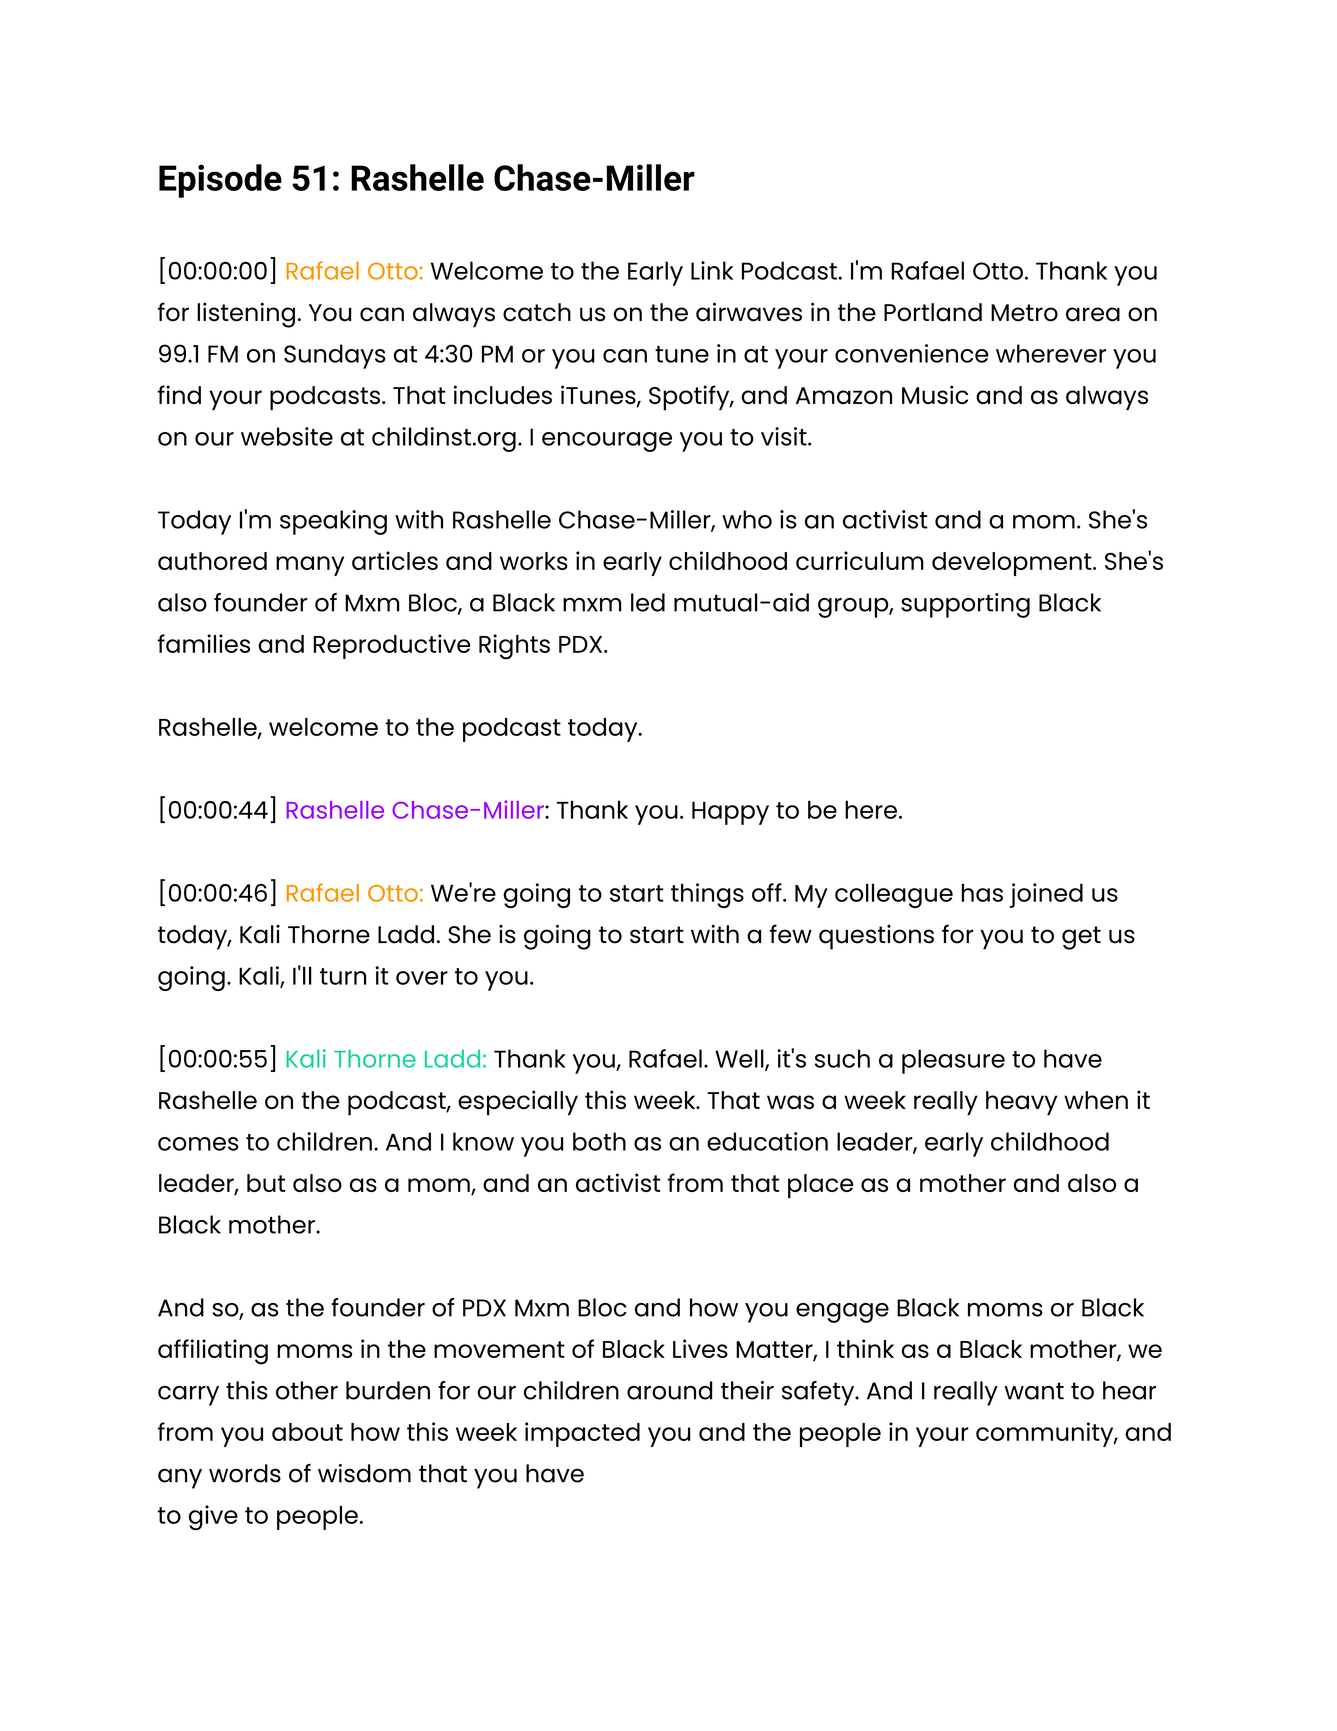  I want to click on heavy, so click(1022, 1103).
